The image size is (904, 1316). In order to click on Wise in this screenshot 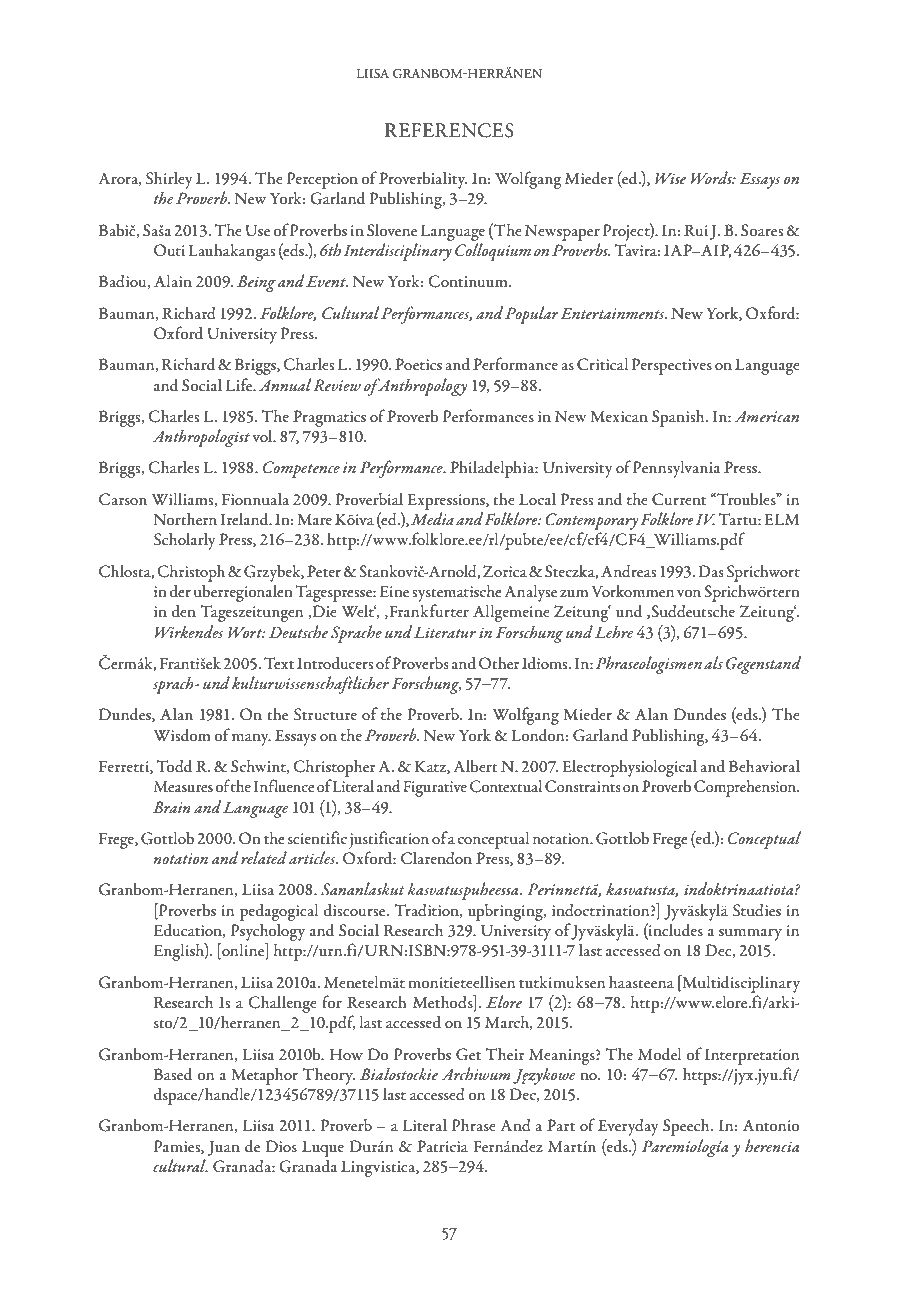, I will do `click(670, 178)`.
